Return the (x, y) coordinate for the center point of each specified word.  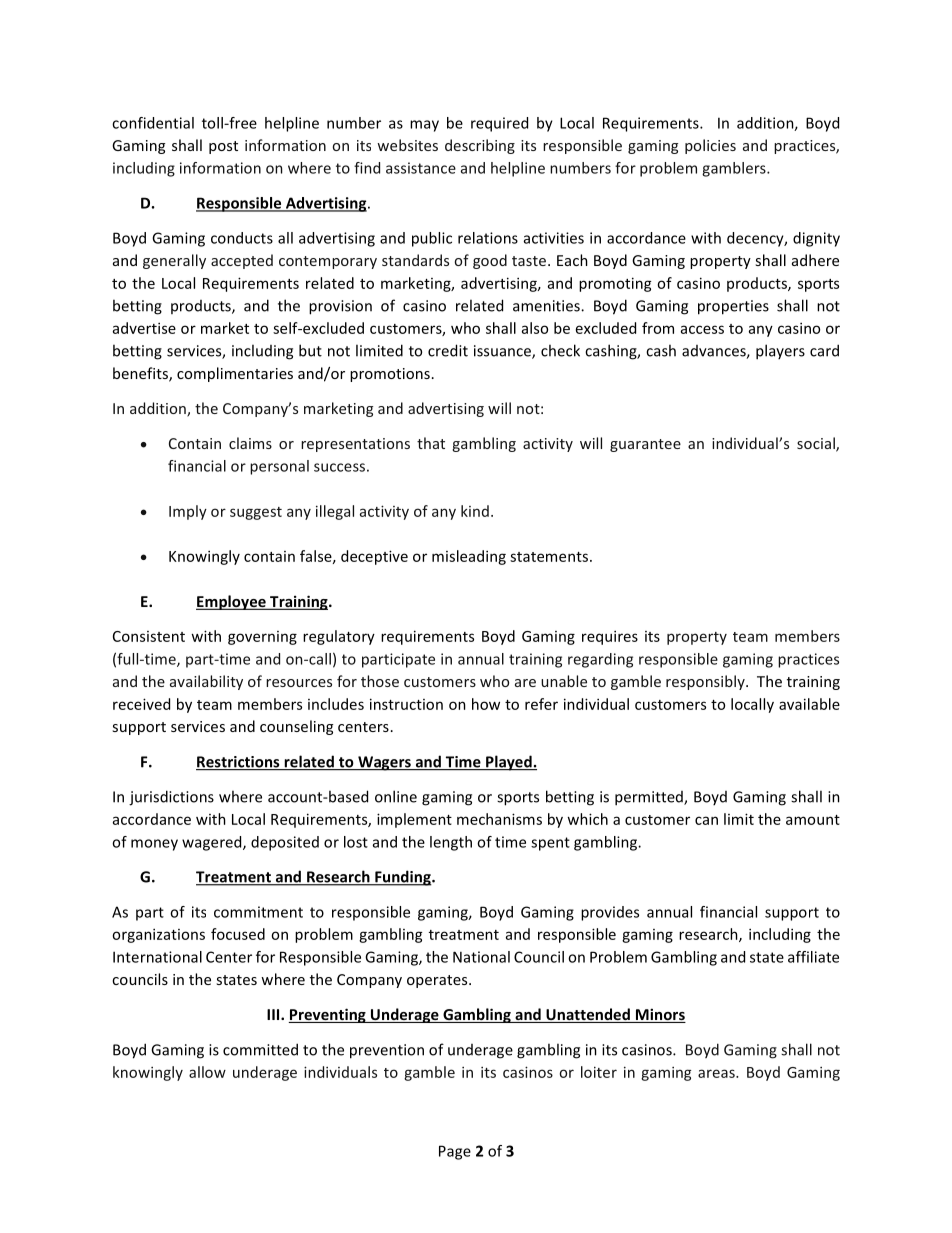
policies (710, 146)
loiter (599, 1072)
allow (207, 1072)
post (223, 147)
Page (455, 1152)
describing (480, 146)
